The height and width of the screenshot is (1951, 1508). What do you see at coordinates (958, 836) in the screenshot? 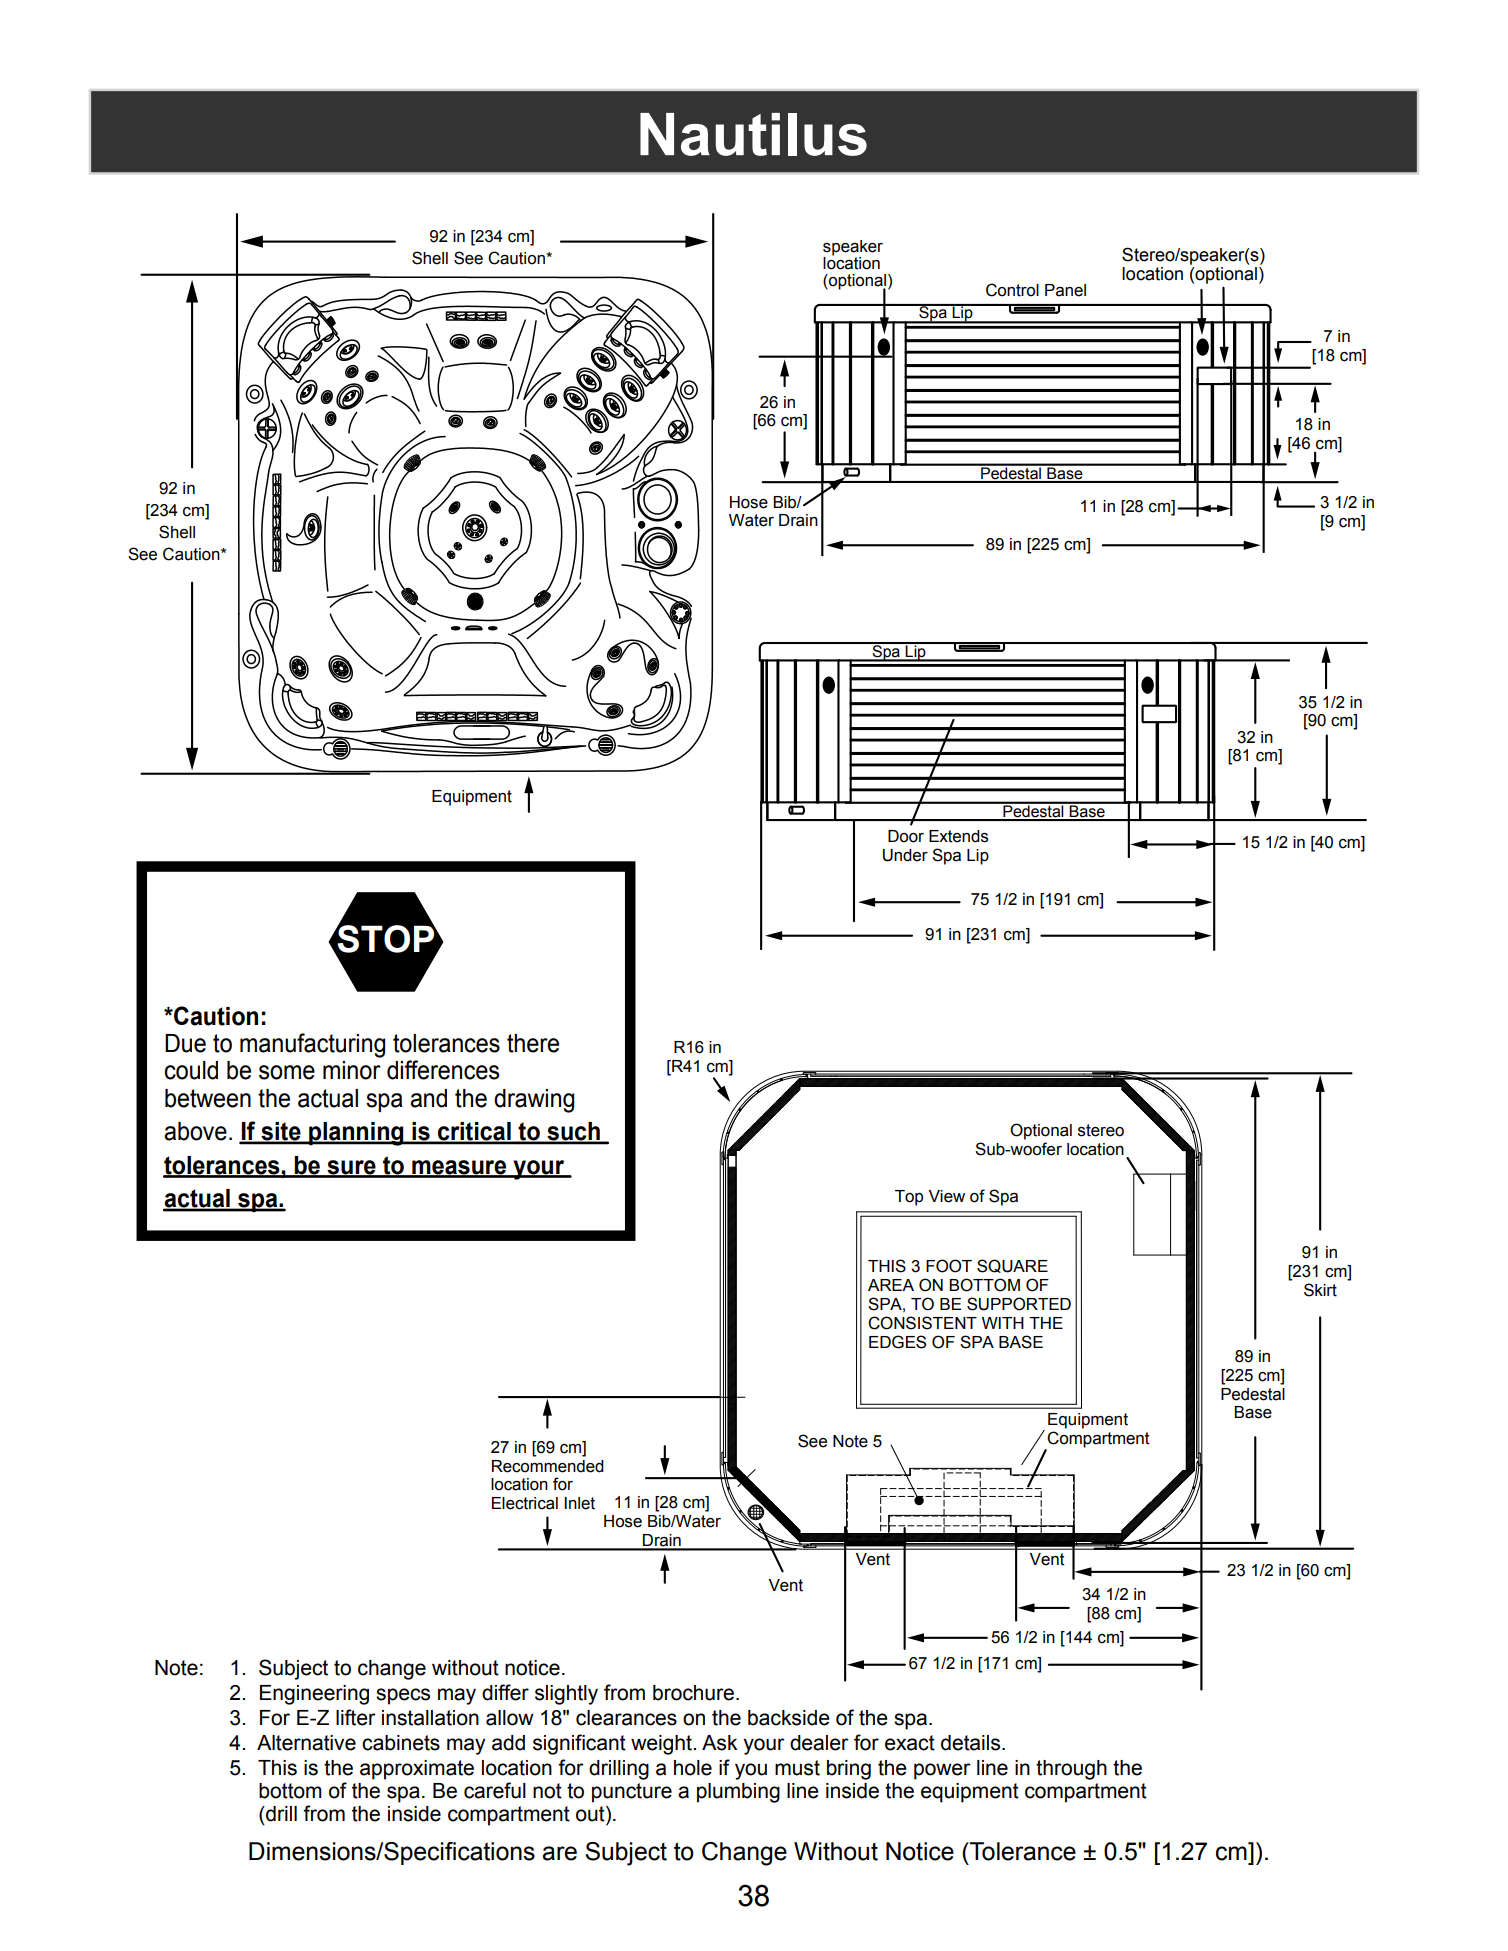
I see `Extends` at bounding box center [958, 836].
